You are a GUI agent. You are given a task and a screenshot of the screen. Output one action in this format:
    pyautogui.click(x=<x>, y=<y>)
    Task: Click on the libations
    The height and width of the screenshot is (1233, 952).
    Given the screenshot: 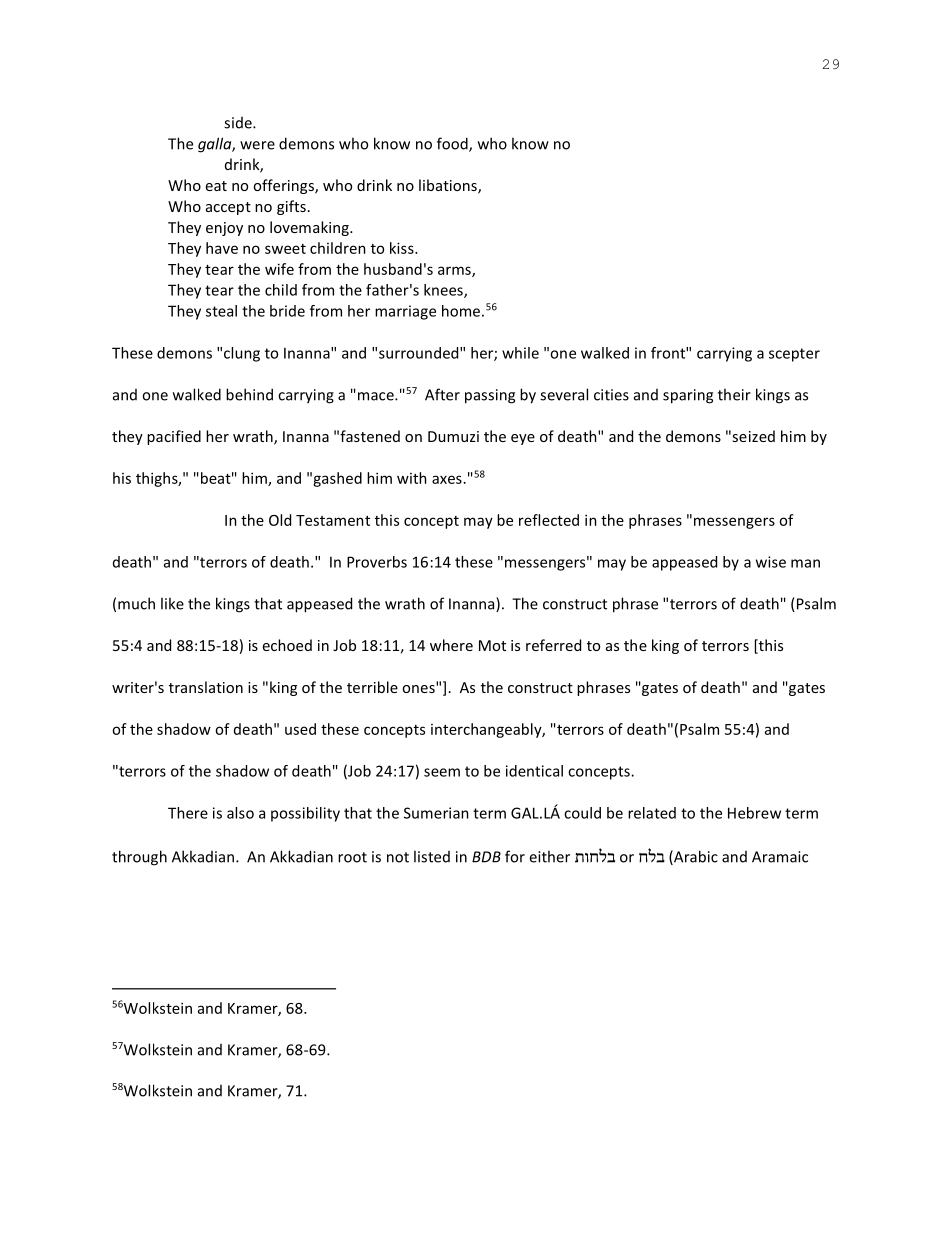 What is the action you would take?
    pyautogui.click(x=449, y=186)
